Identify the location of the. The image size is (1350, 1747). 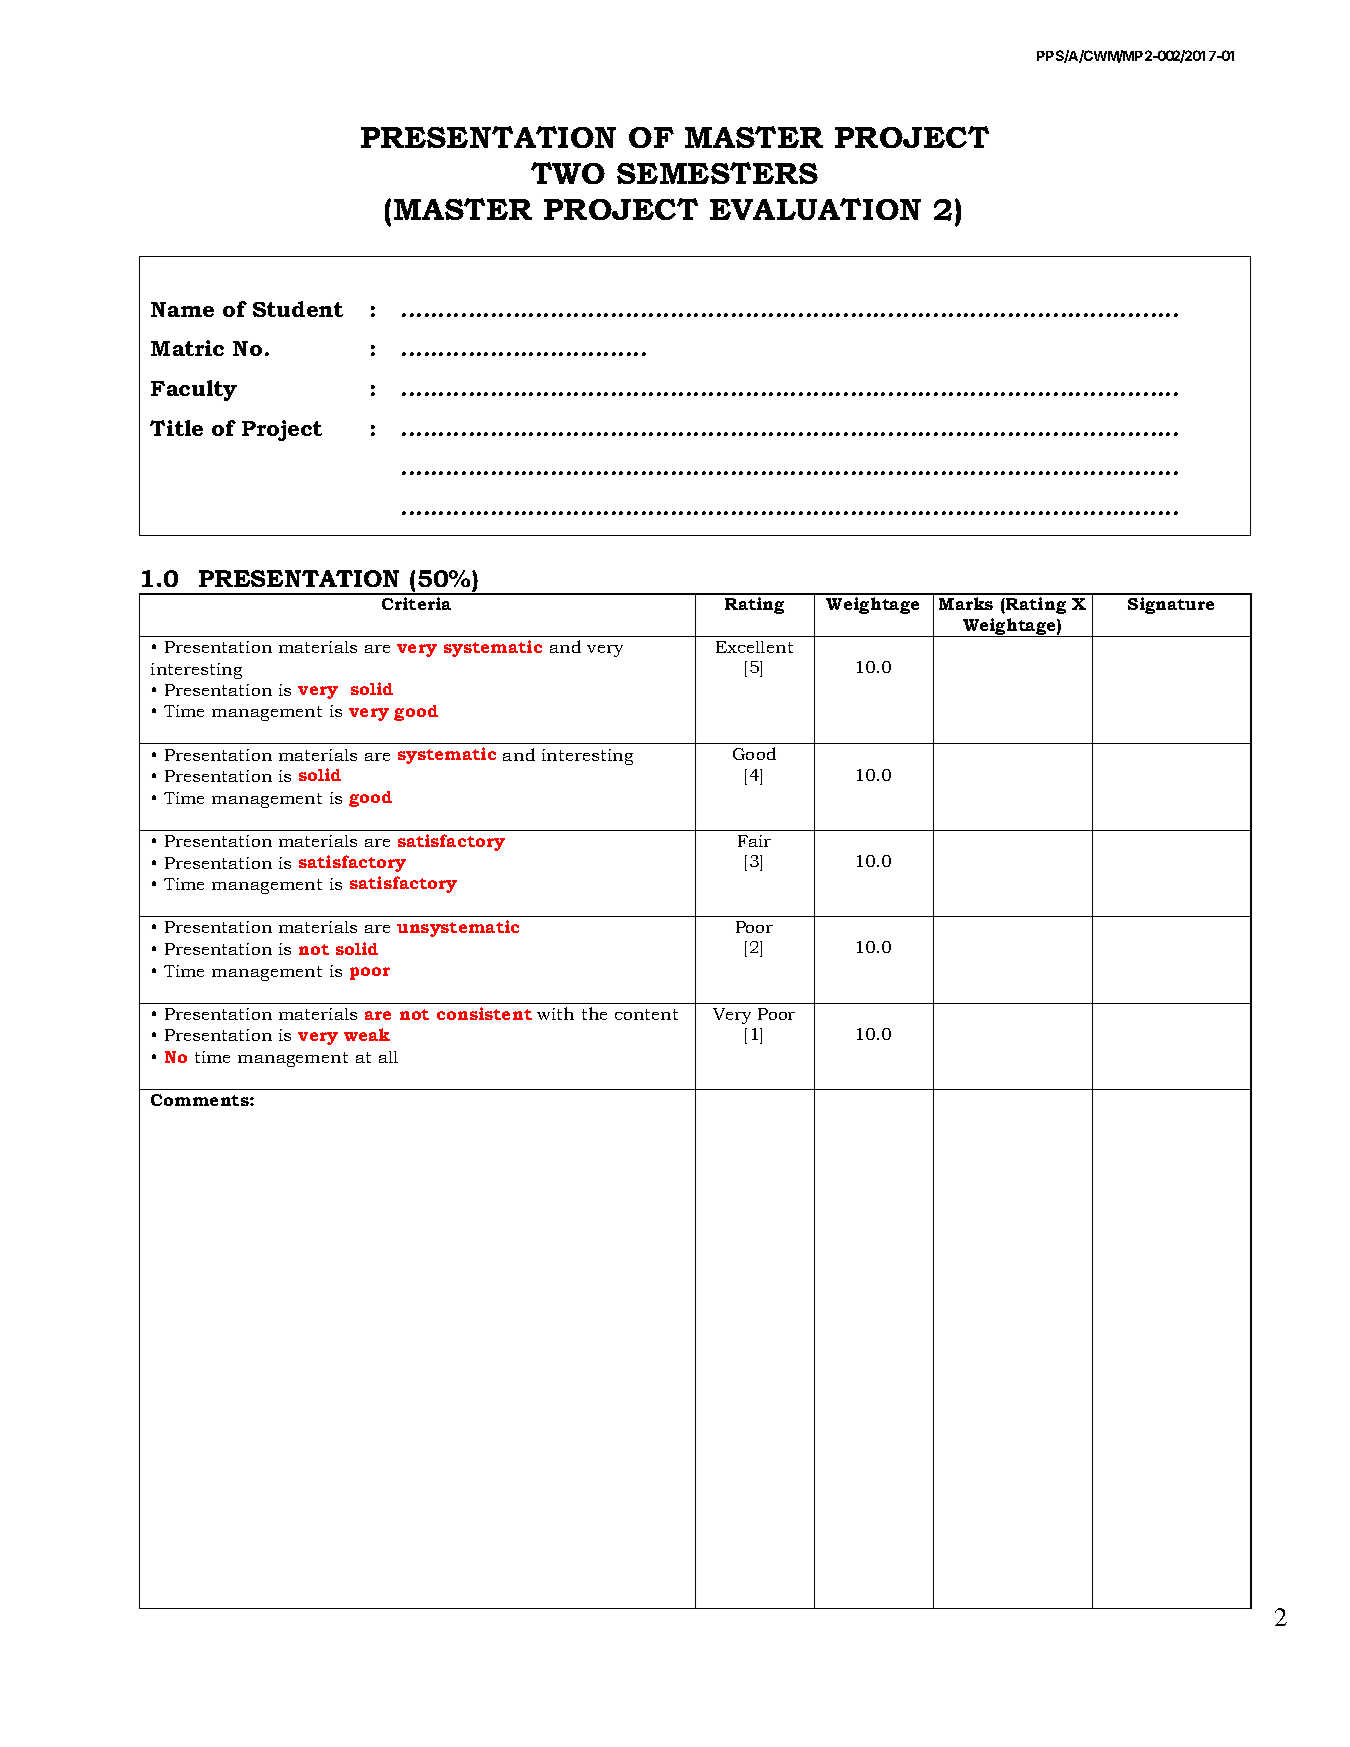
(594, 1013).
